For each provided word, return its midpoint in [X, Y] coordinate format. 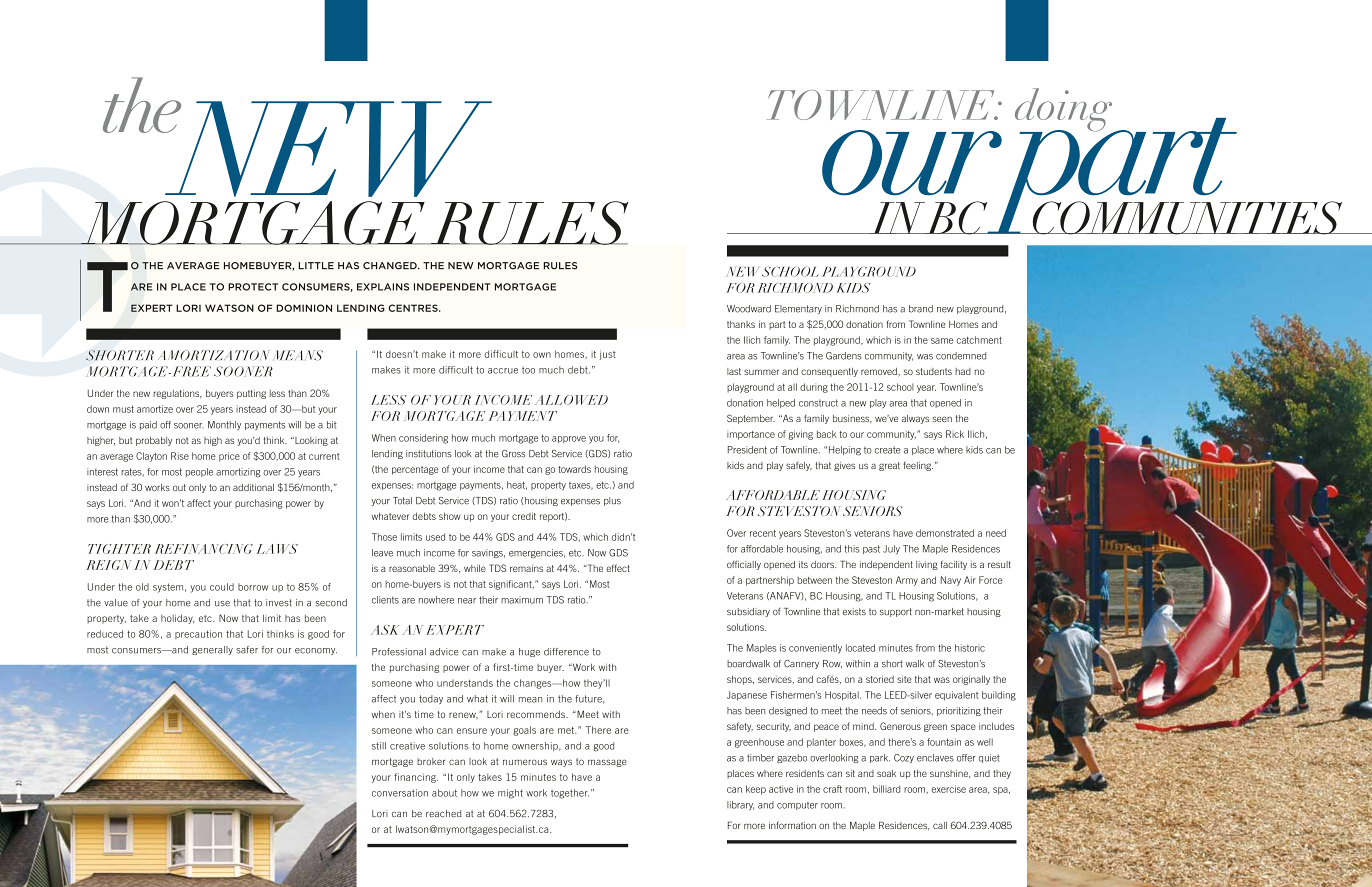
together [570, 794]
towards [574, 469]
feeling [918, 466]
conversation [400, 793]
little [316, 265]
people [199, 472]
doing [1065, 111]
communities [1187, 218]
